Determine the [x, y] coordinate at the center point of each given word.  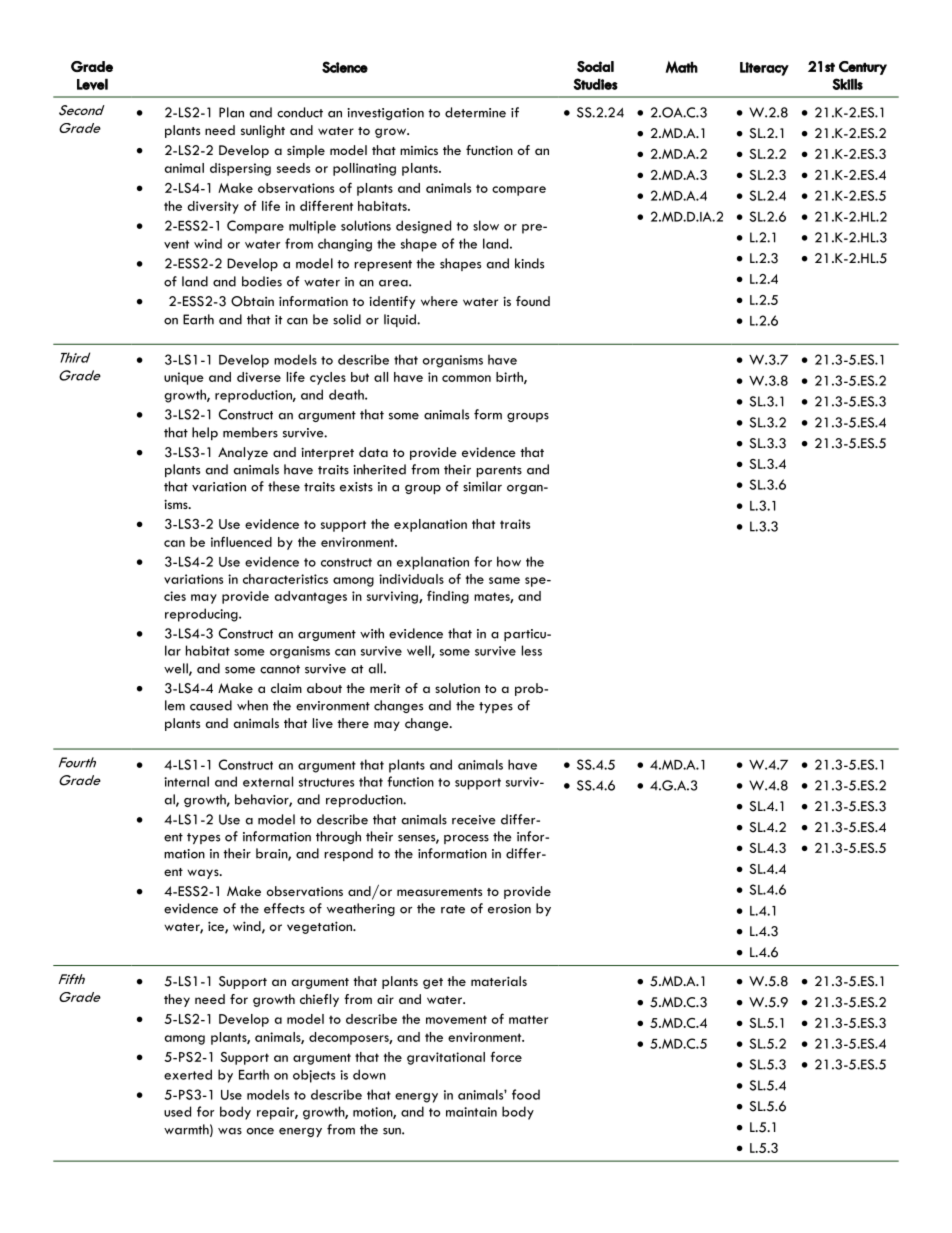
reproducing [202, 615]
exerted [188, 1074]
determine [475, 112]
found [533, 301]
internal [186, 781]
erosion [509, 909]
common [466, 378]
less [532, 650]
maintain [471, 1112]
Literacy [764, 69]
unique [184, 378]
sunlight [263, 131]
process [466, 839]
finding [448, 597]
